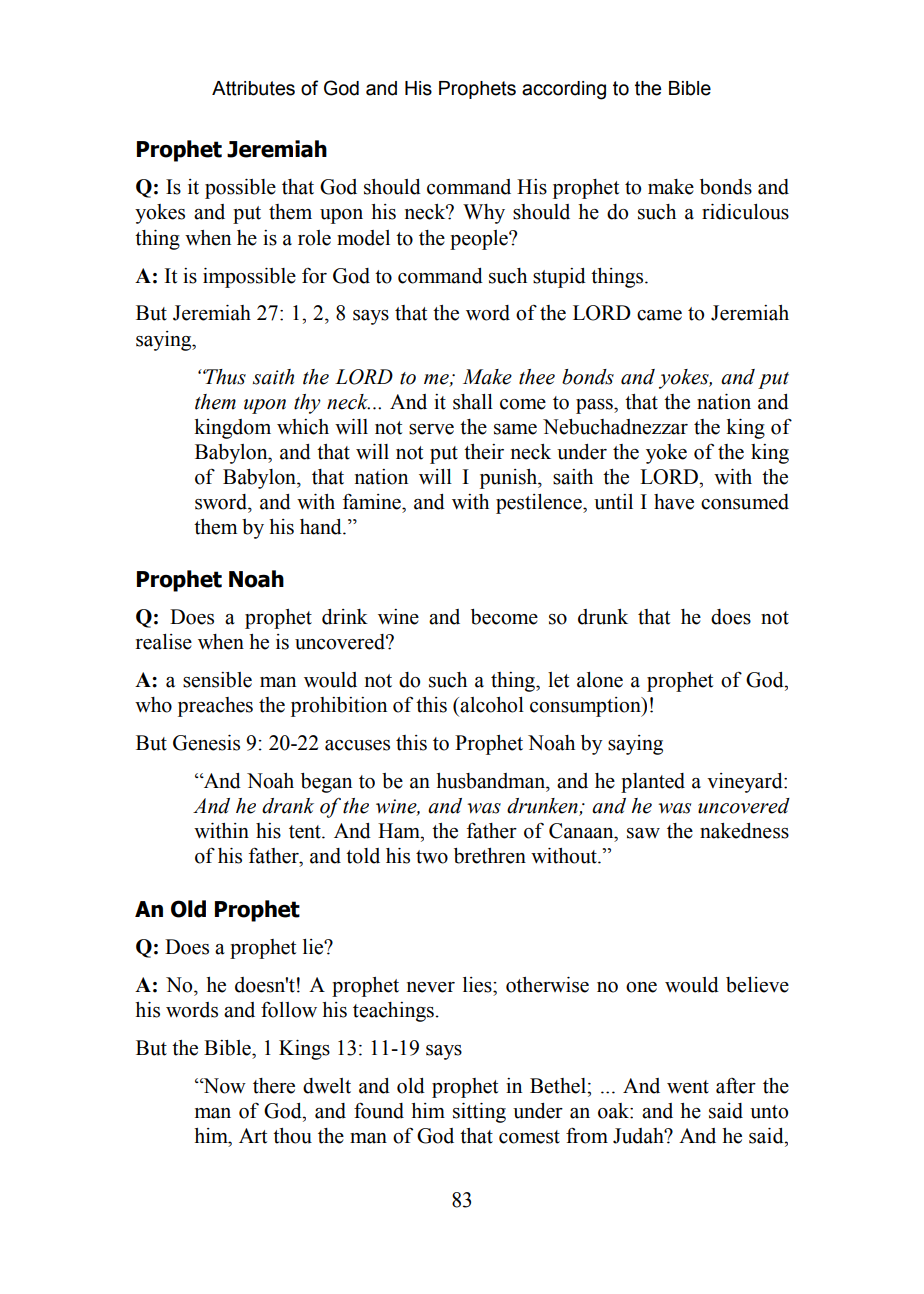  What do you see at coordinates (473, 402) in the image?
I see `shall` at bounding box center [473, 402].
